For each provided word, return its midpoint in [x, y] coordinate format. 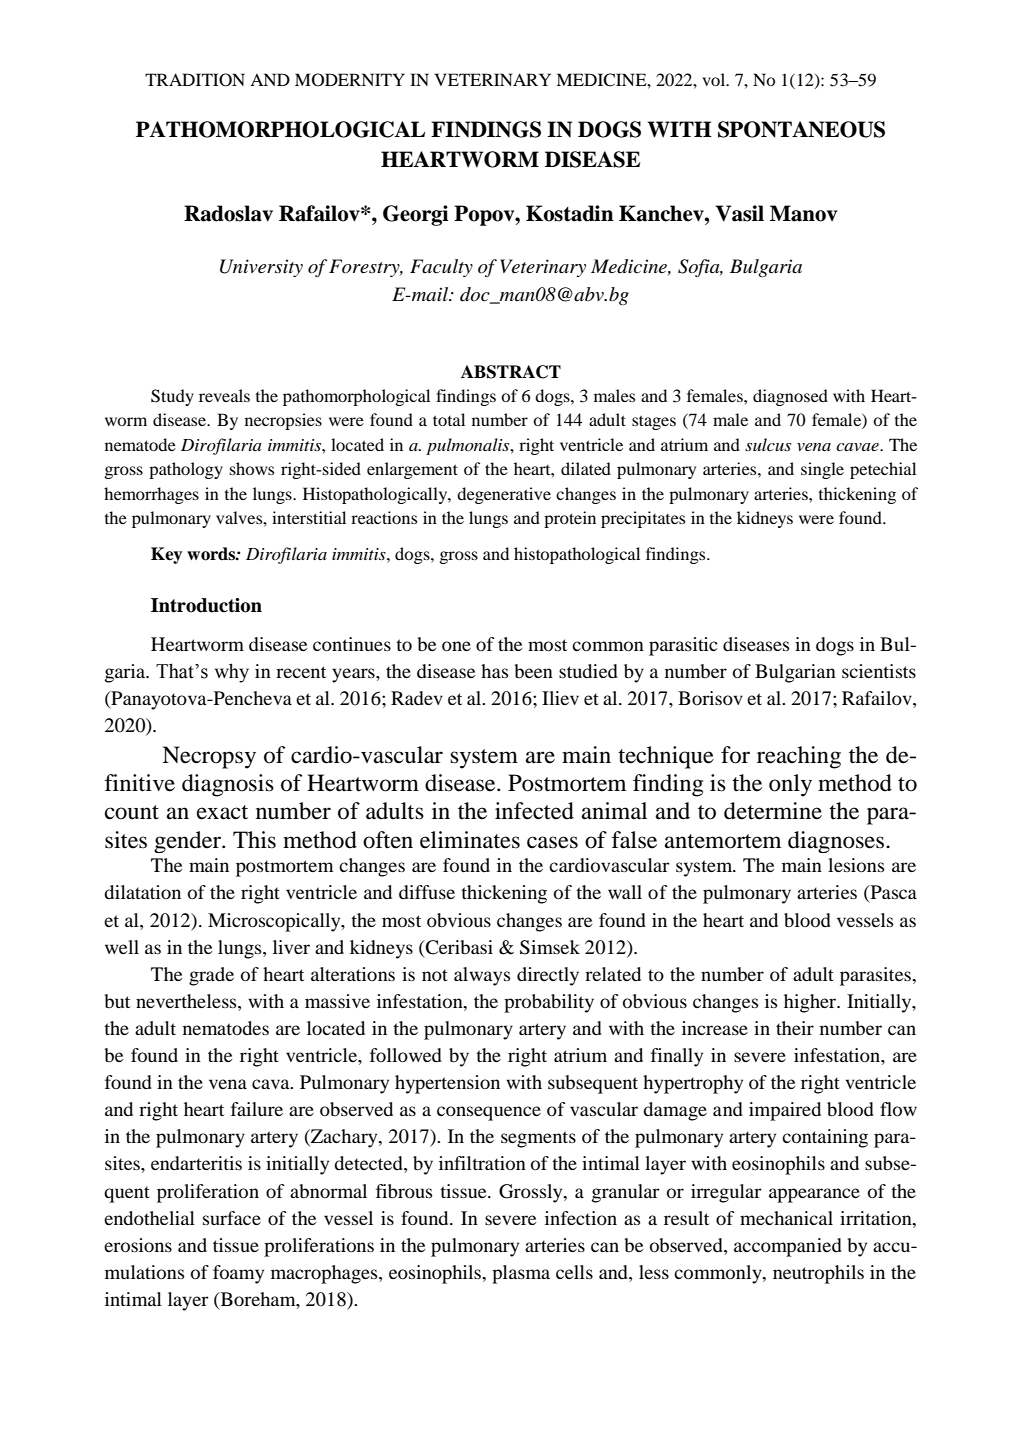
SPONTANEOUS [801, 129]
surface [232, 1218]
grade [211, 976]
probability [549, 1003]
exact [222, 812]
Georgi [415, 215]
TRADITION [195, 80]
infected [534, 811]
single [822, 470]
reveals [224, 395]
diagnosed [790, 397]
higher [811, 1003]
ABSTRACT [511, 372]
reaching [799, 757]
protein [570, 519]
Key [166, 555]
